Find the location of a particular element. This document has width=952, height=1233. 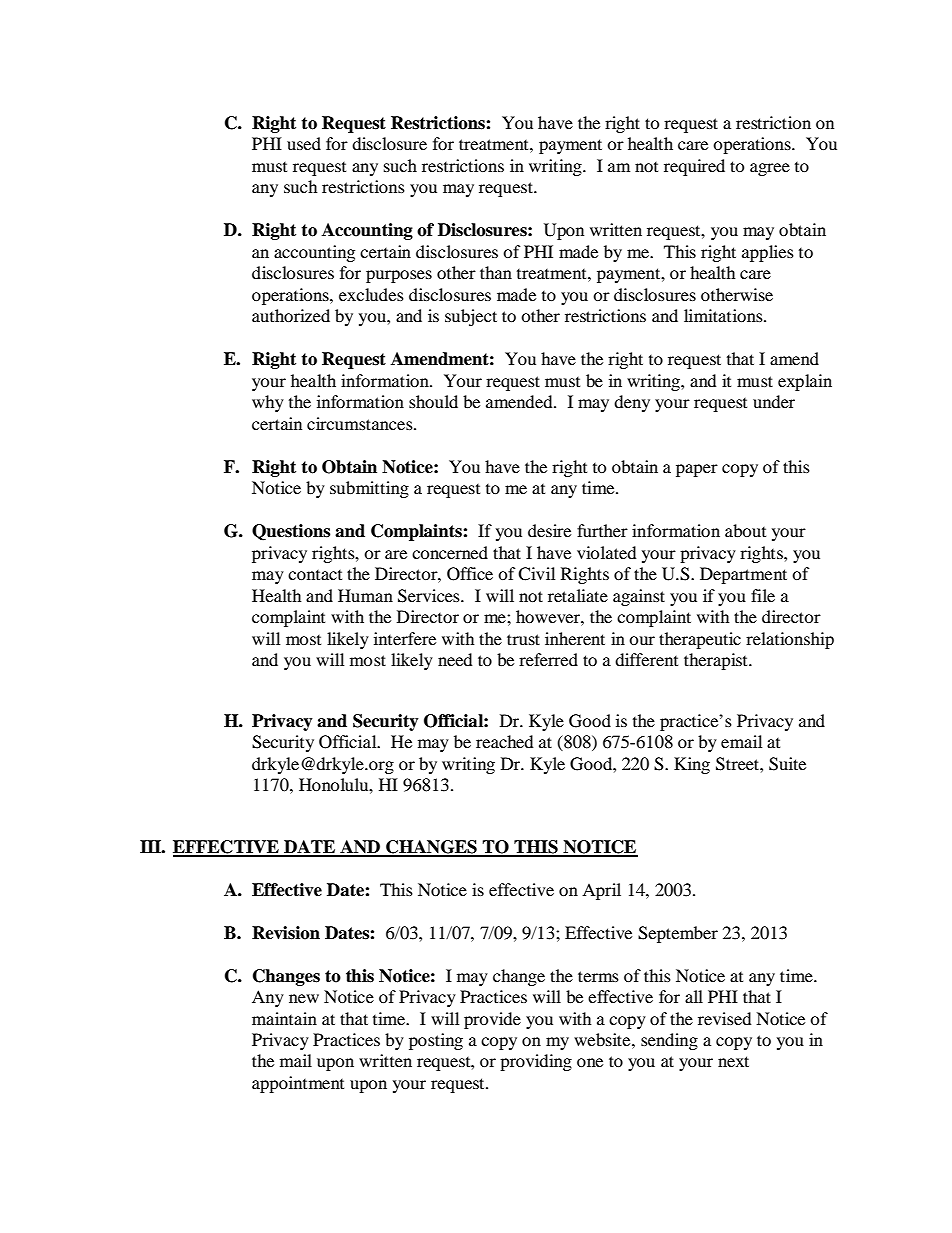

agree is located at coordinates (770, 169).
